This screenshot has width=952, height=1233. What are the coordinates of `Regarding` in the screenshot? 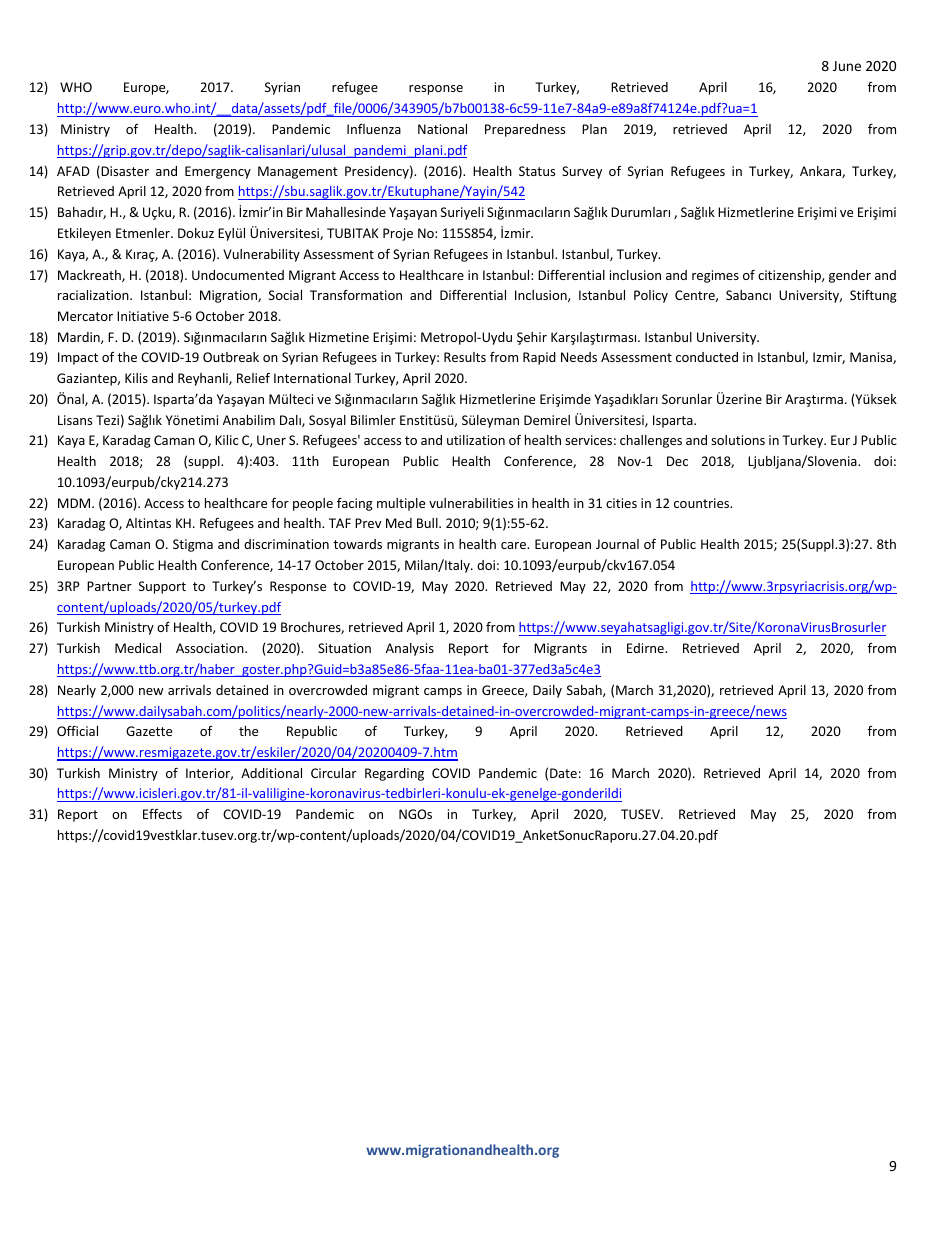 It's located at (394, 774).
